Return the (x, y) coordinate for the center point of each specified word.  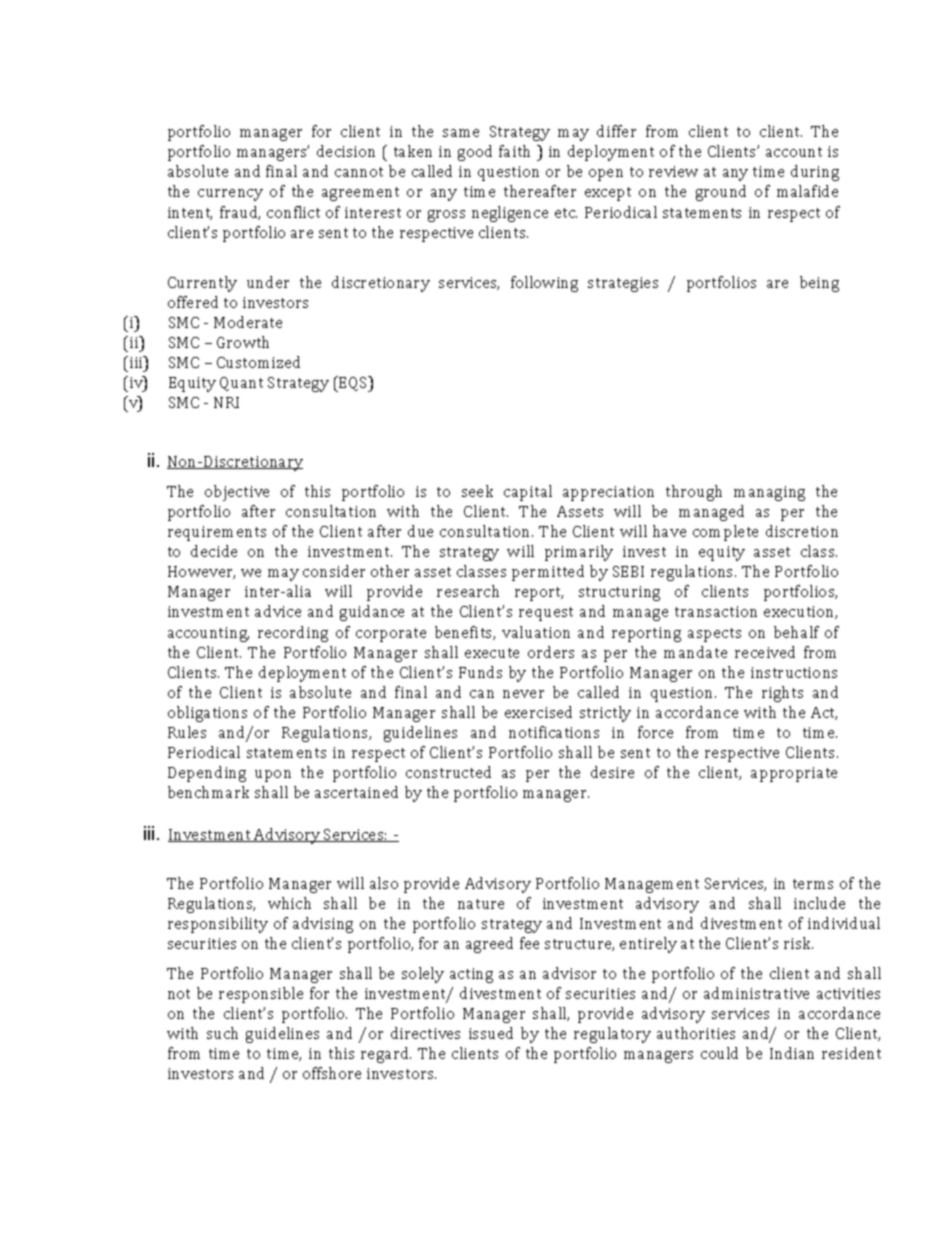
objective (237, 493)
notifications (554, 732)
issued (491, 1033)
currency (230, 195)
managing (769, 493)
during (815, 173)
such (222, 1033)
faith (514, 151)
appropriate (794, 774)
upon (273, 776)
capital (528, 493)
